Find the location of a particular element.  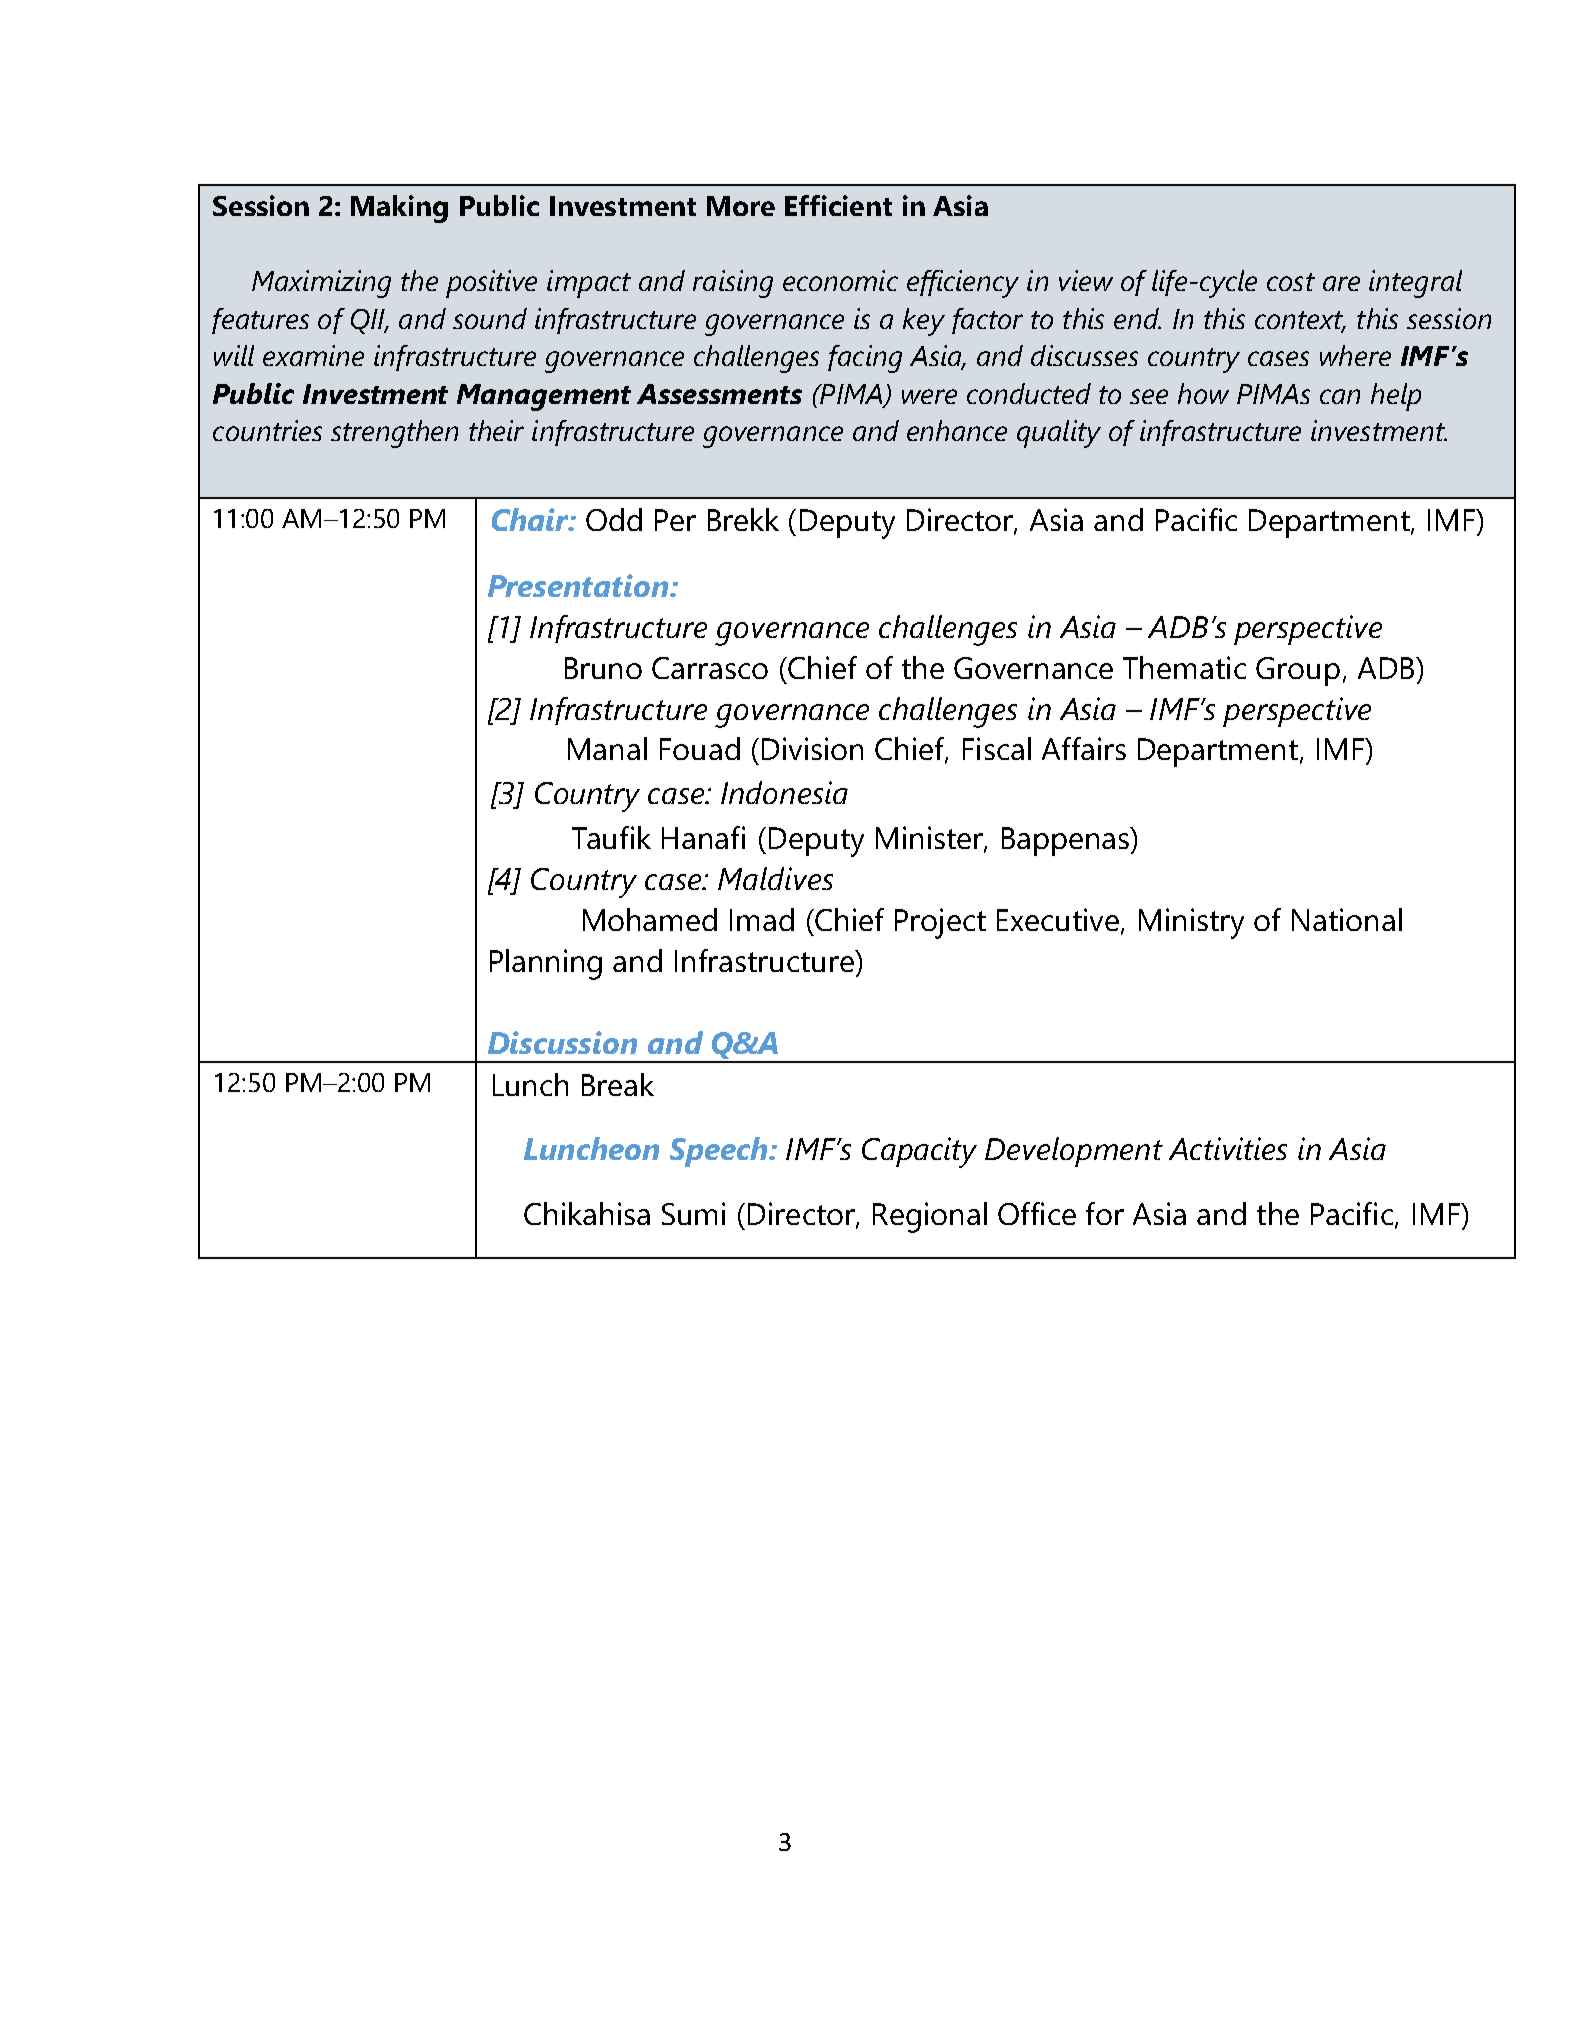

Efficient is located at coordinates (838, 205).
